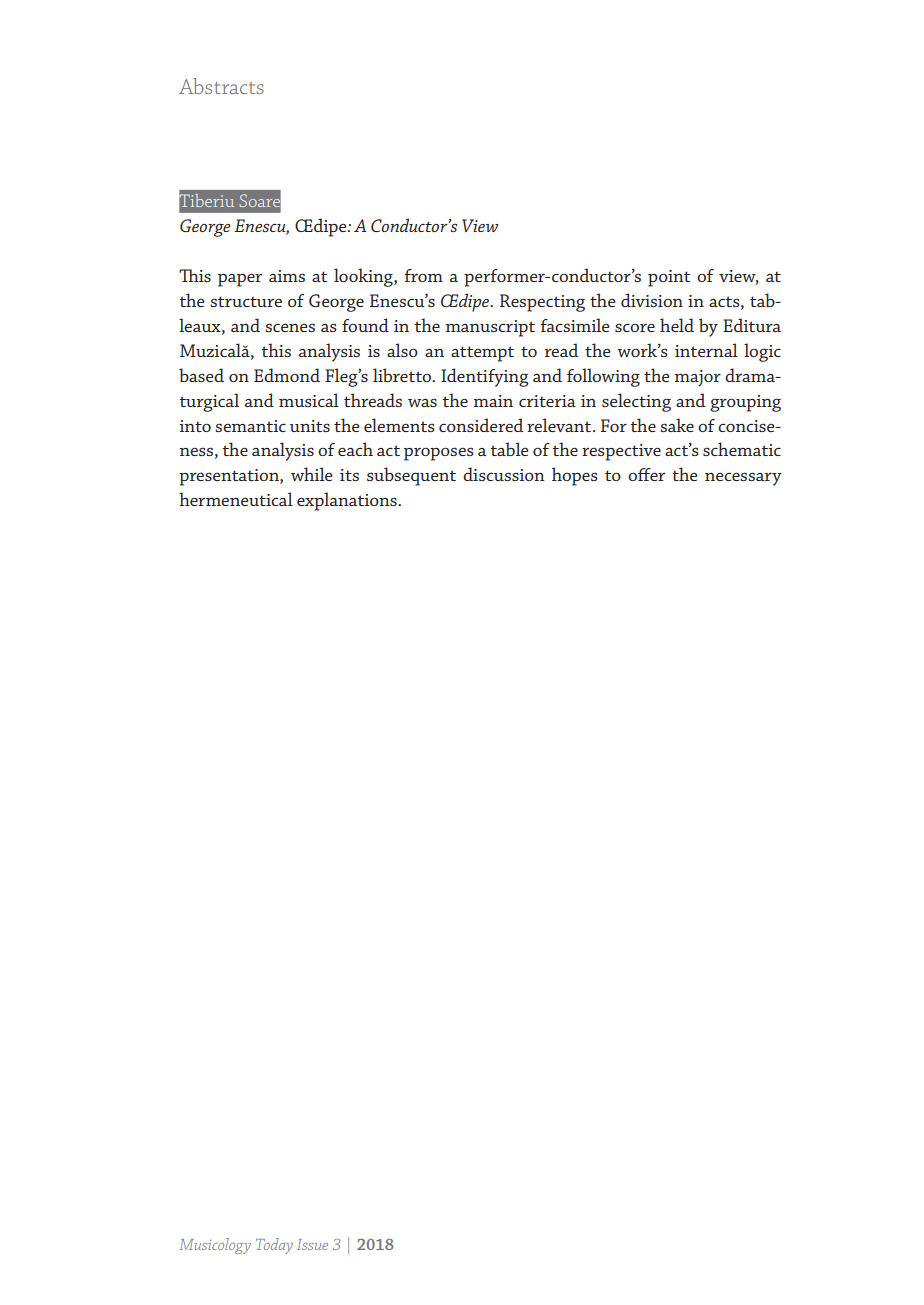  What do you see at coordinates (743, 479) in the screenshot?
I see `necessary` at bounding box center [743, 479].
